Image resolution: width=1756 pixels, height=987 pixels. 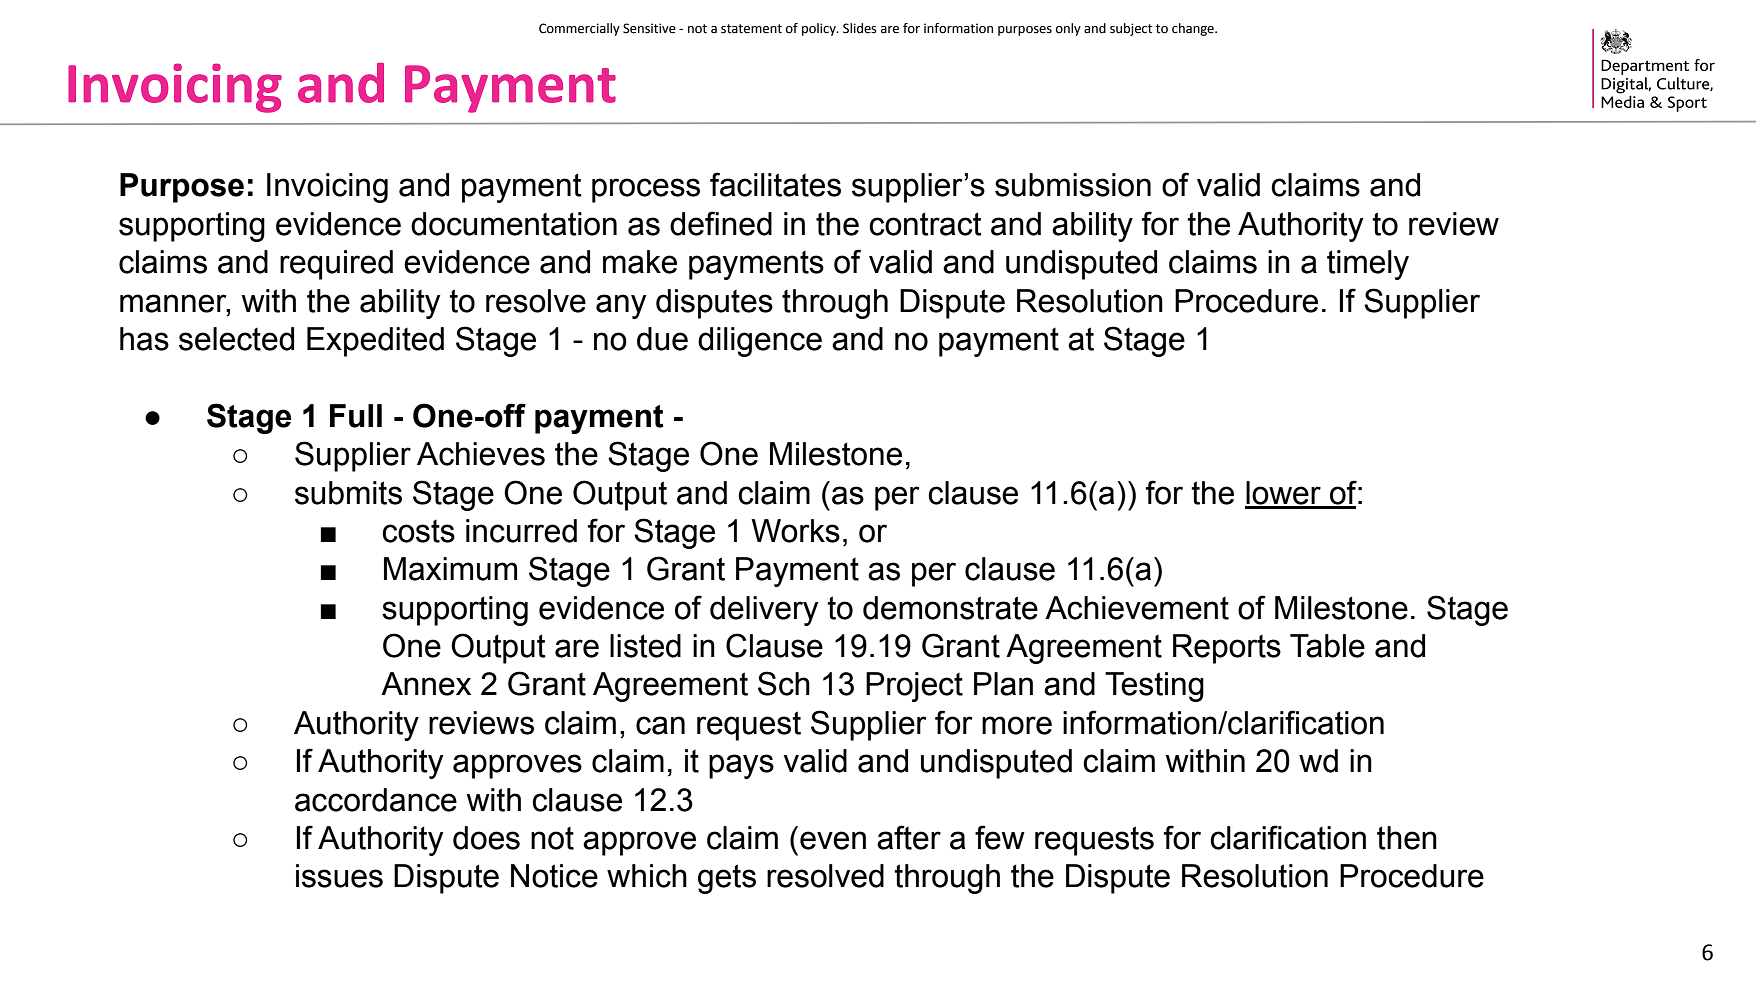 What do you see at coordinates (356, 416) in the image?
I see `Full` at bounding box center [356, 416].
